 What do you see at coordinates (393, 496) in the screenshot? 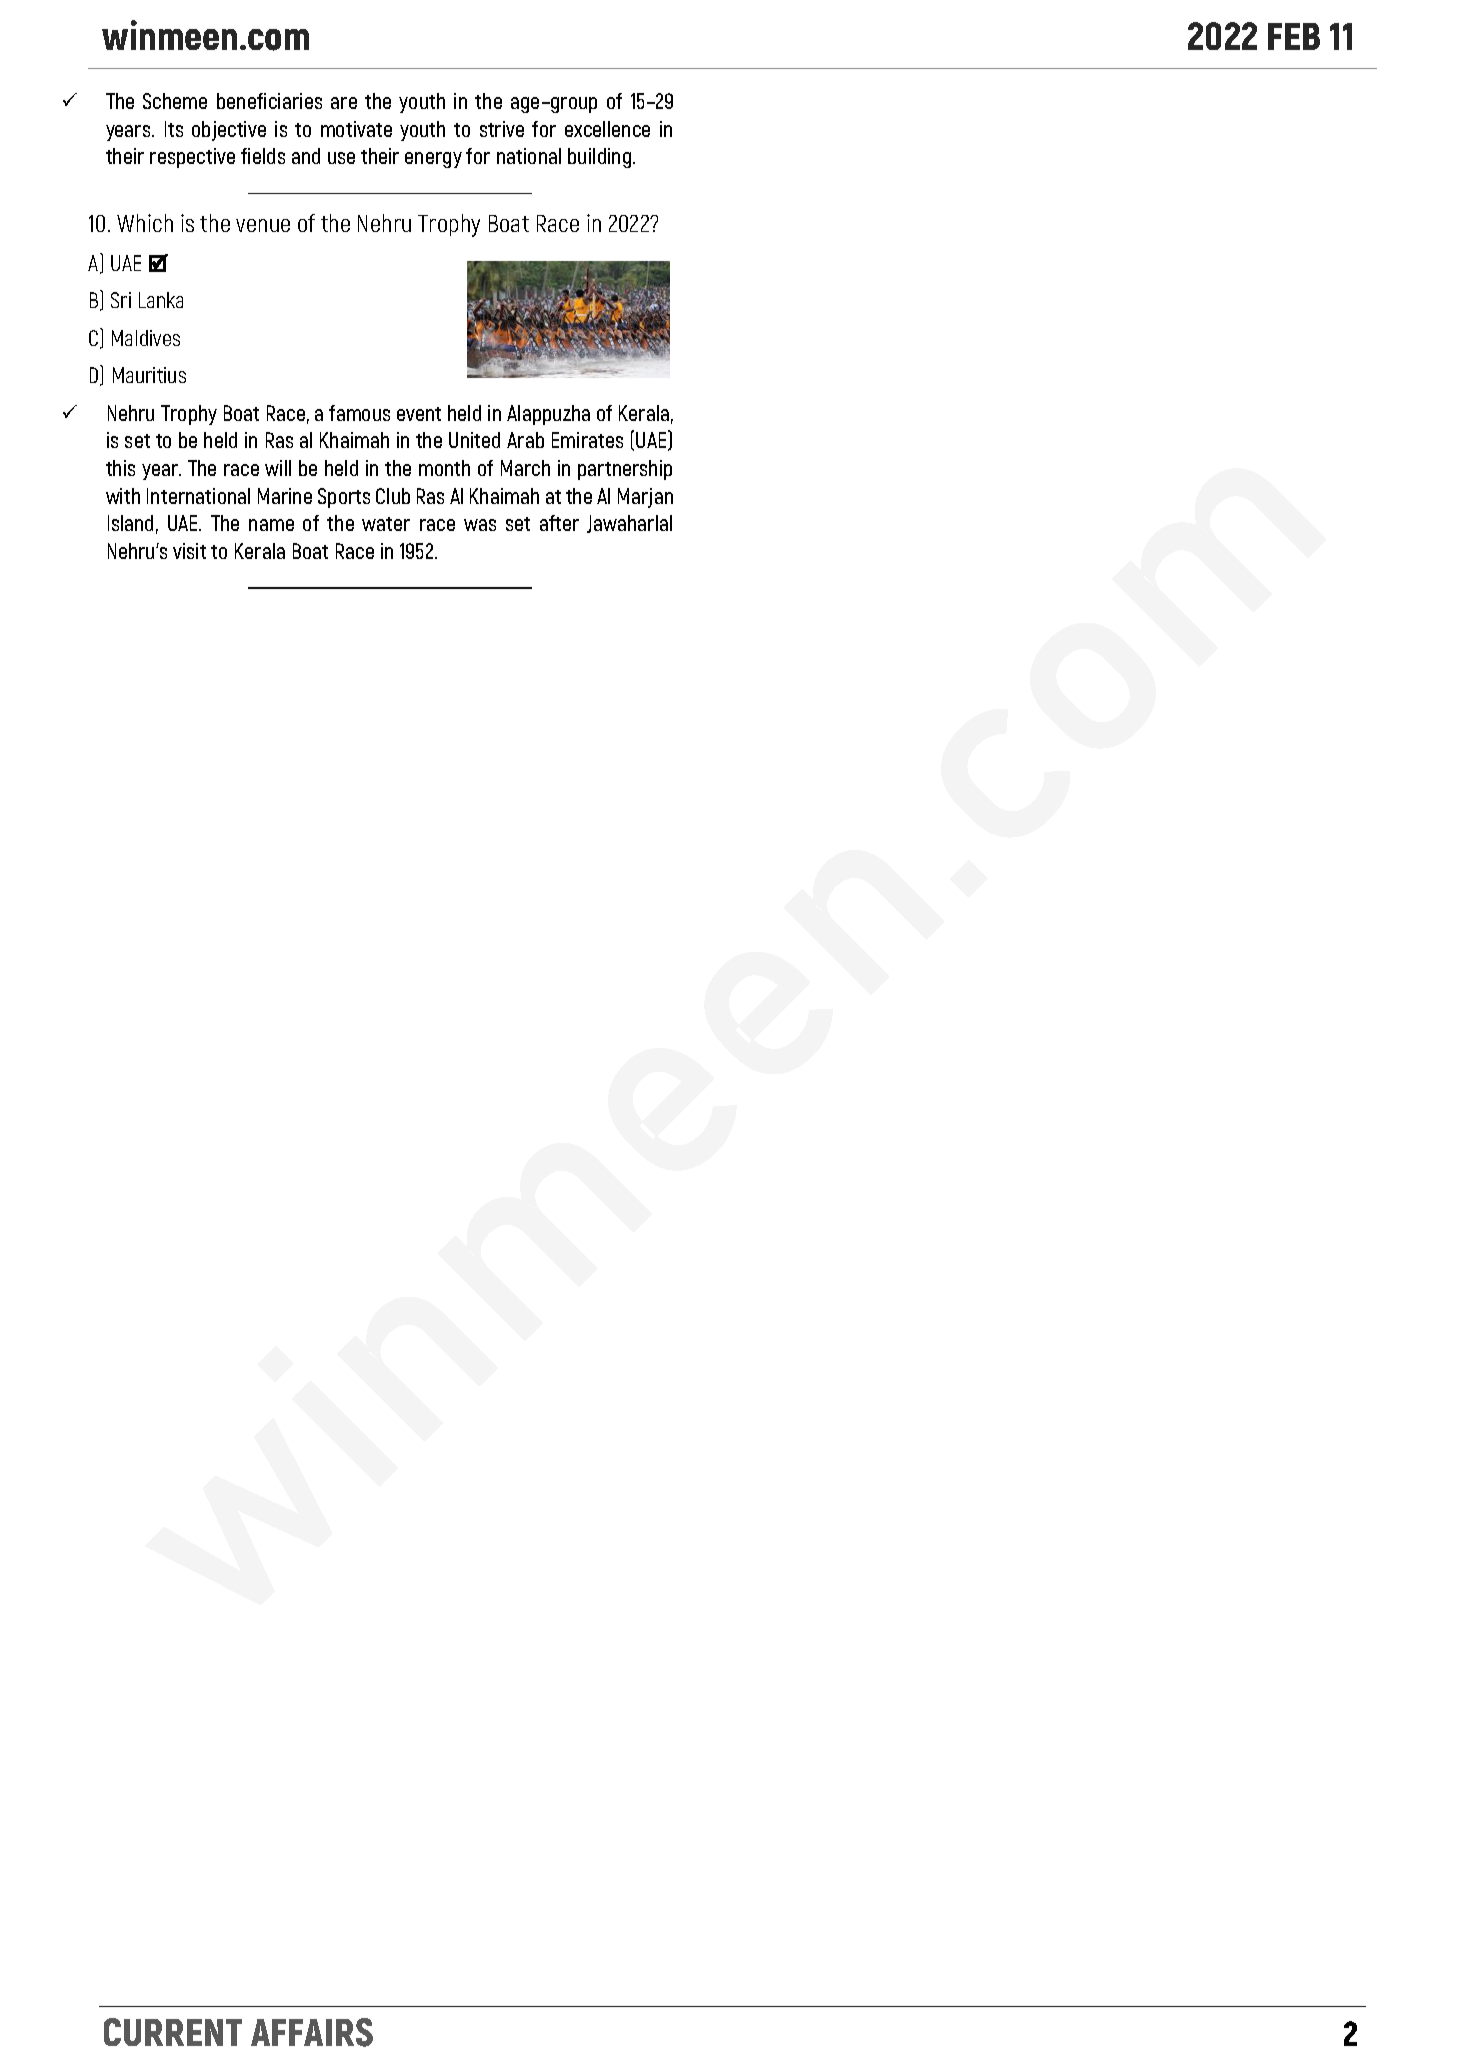
I see `Club` at bounding box center [393, 496].
